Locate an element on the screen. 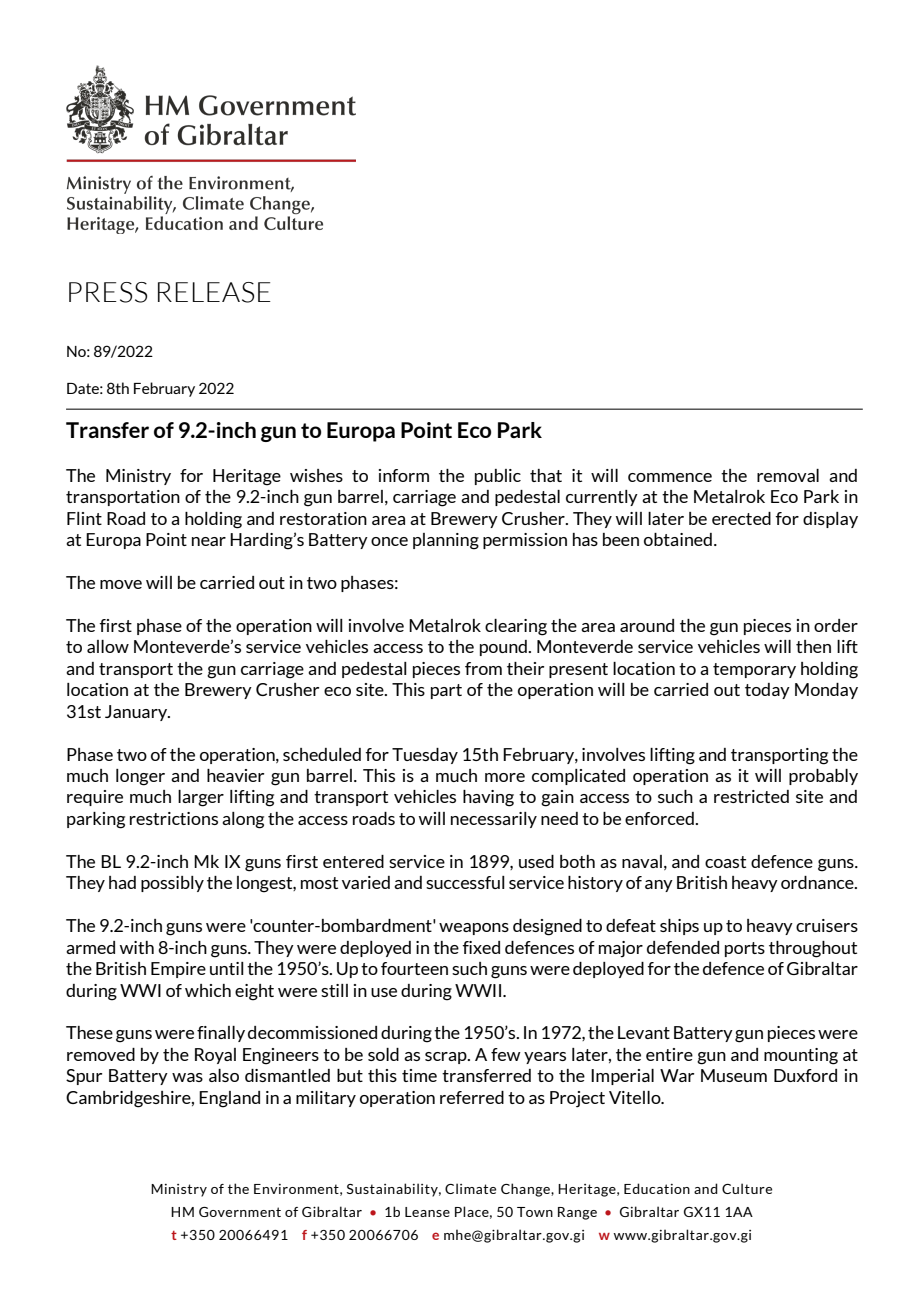 The width and height of the screenshot is (924, 1309). allow is located at coordinates (108, 646).
